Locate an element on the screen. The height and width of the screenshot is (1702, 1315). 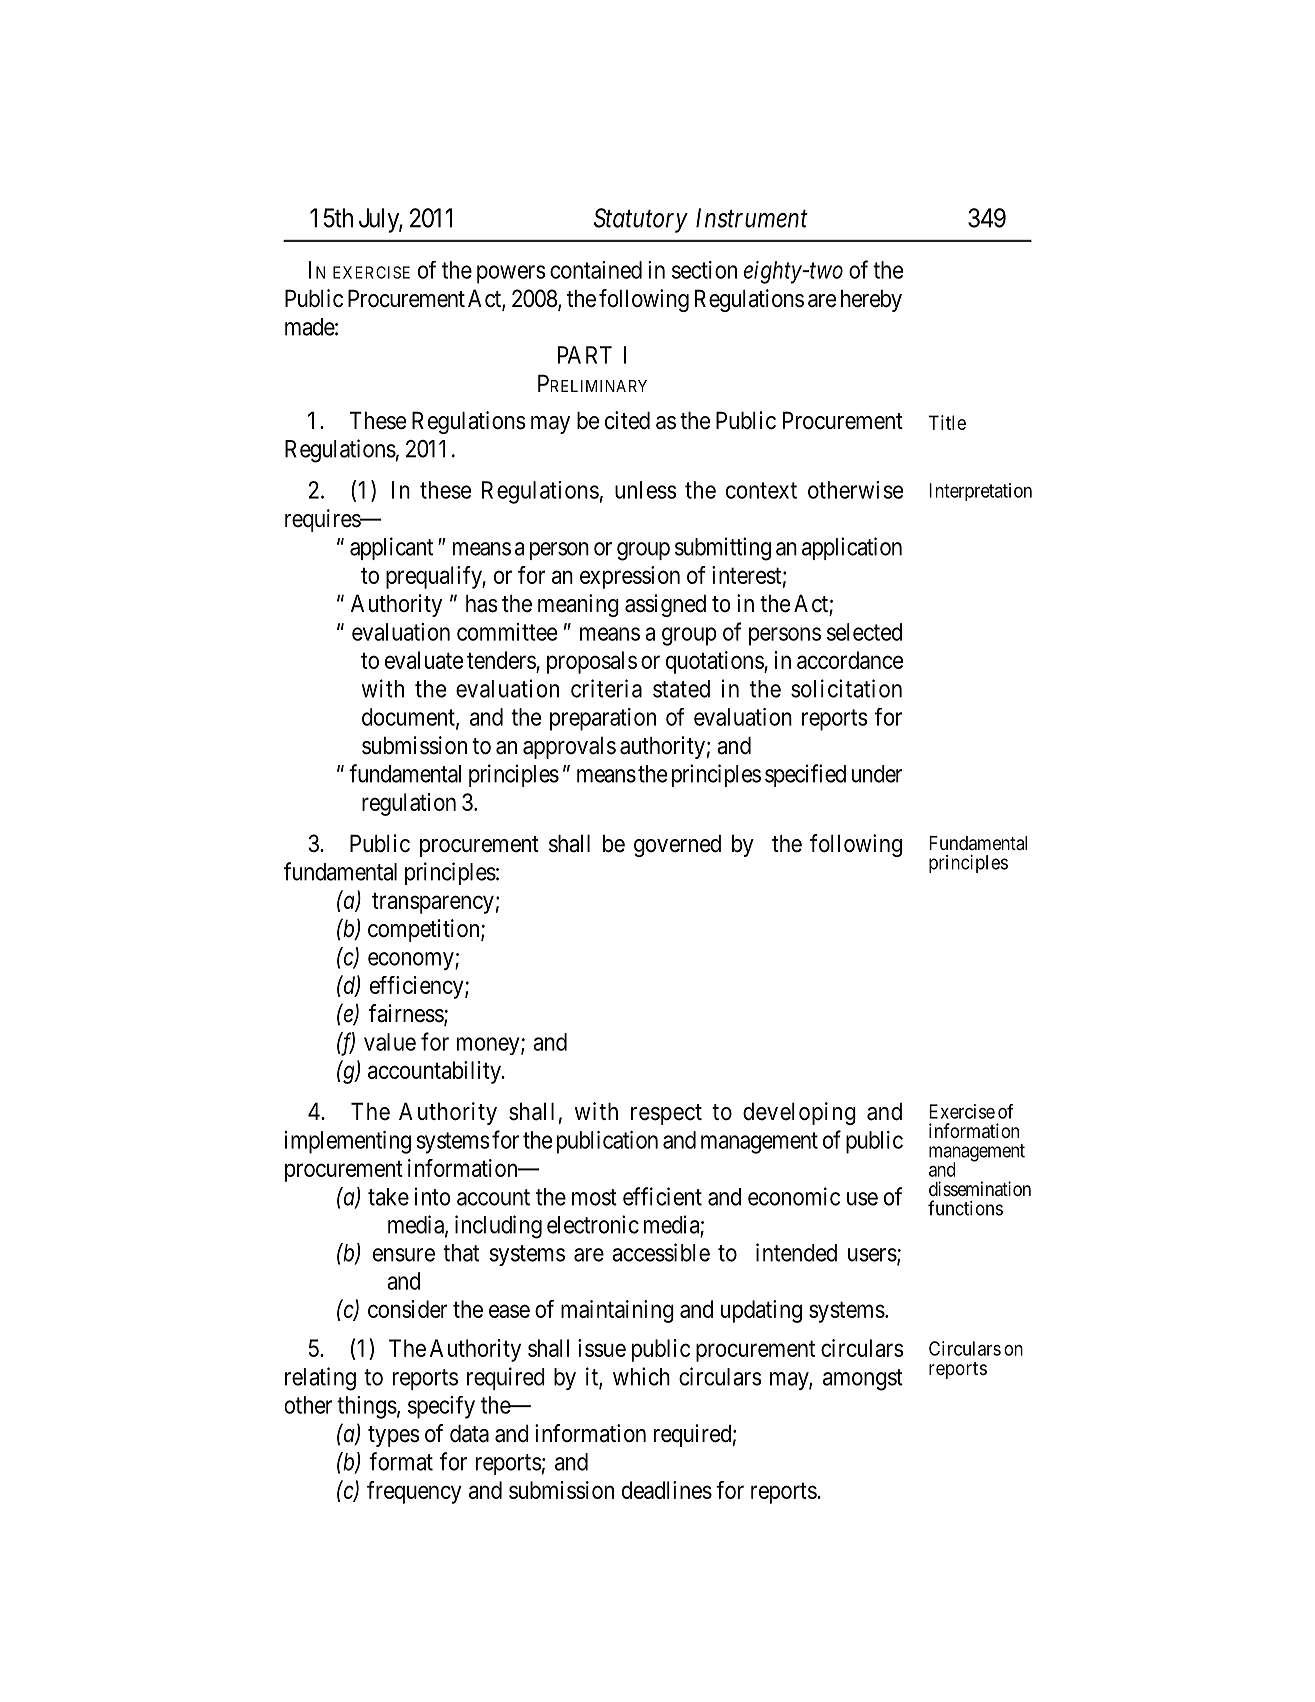
developing is located at coordinates (799, 1113).
